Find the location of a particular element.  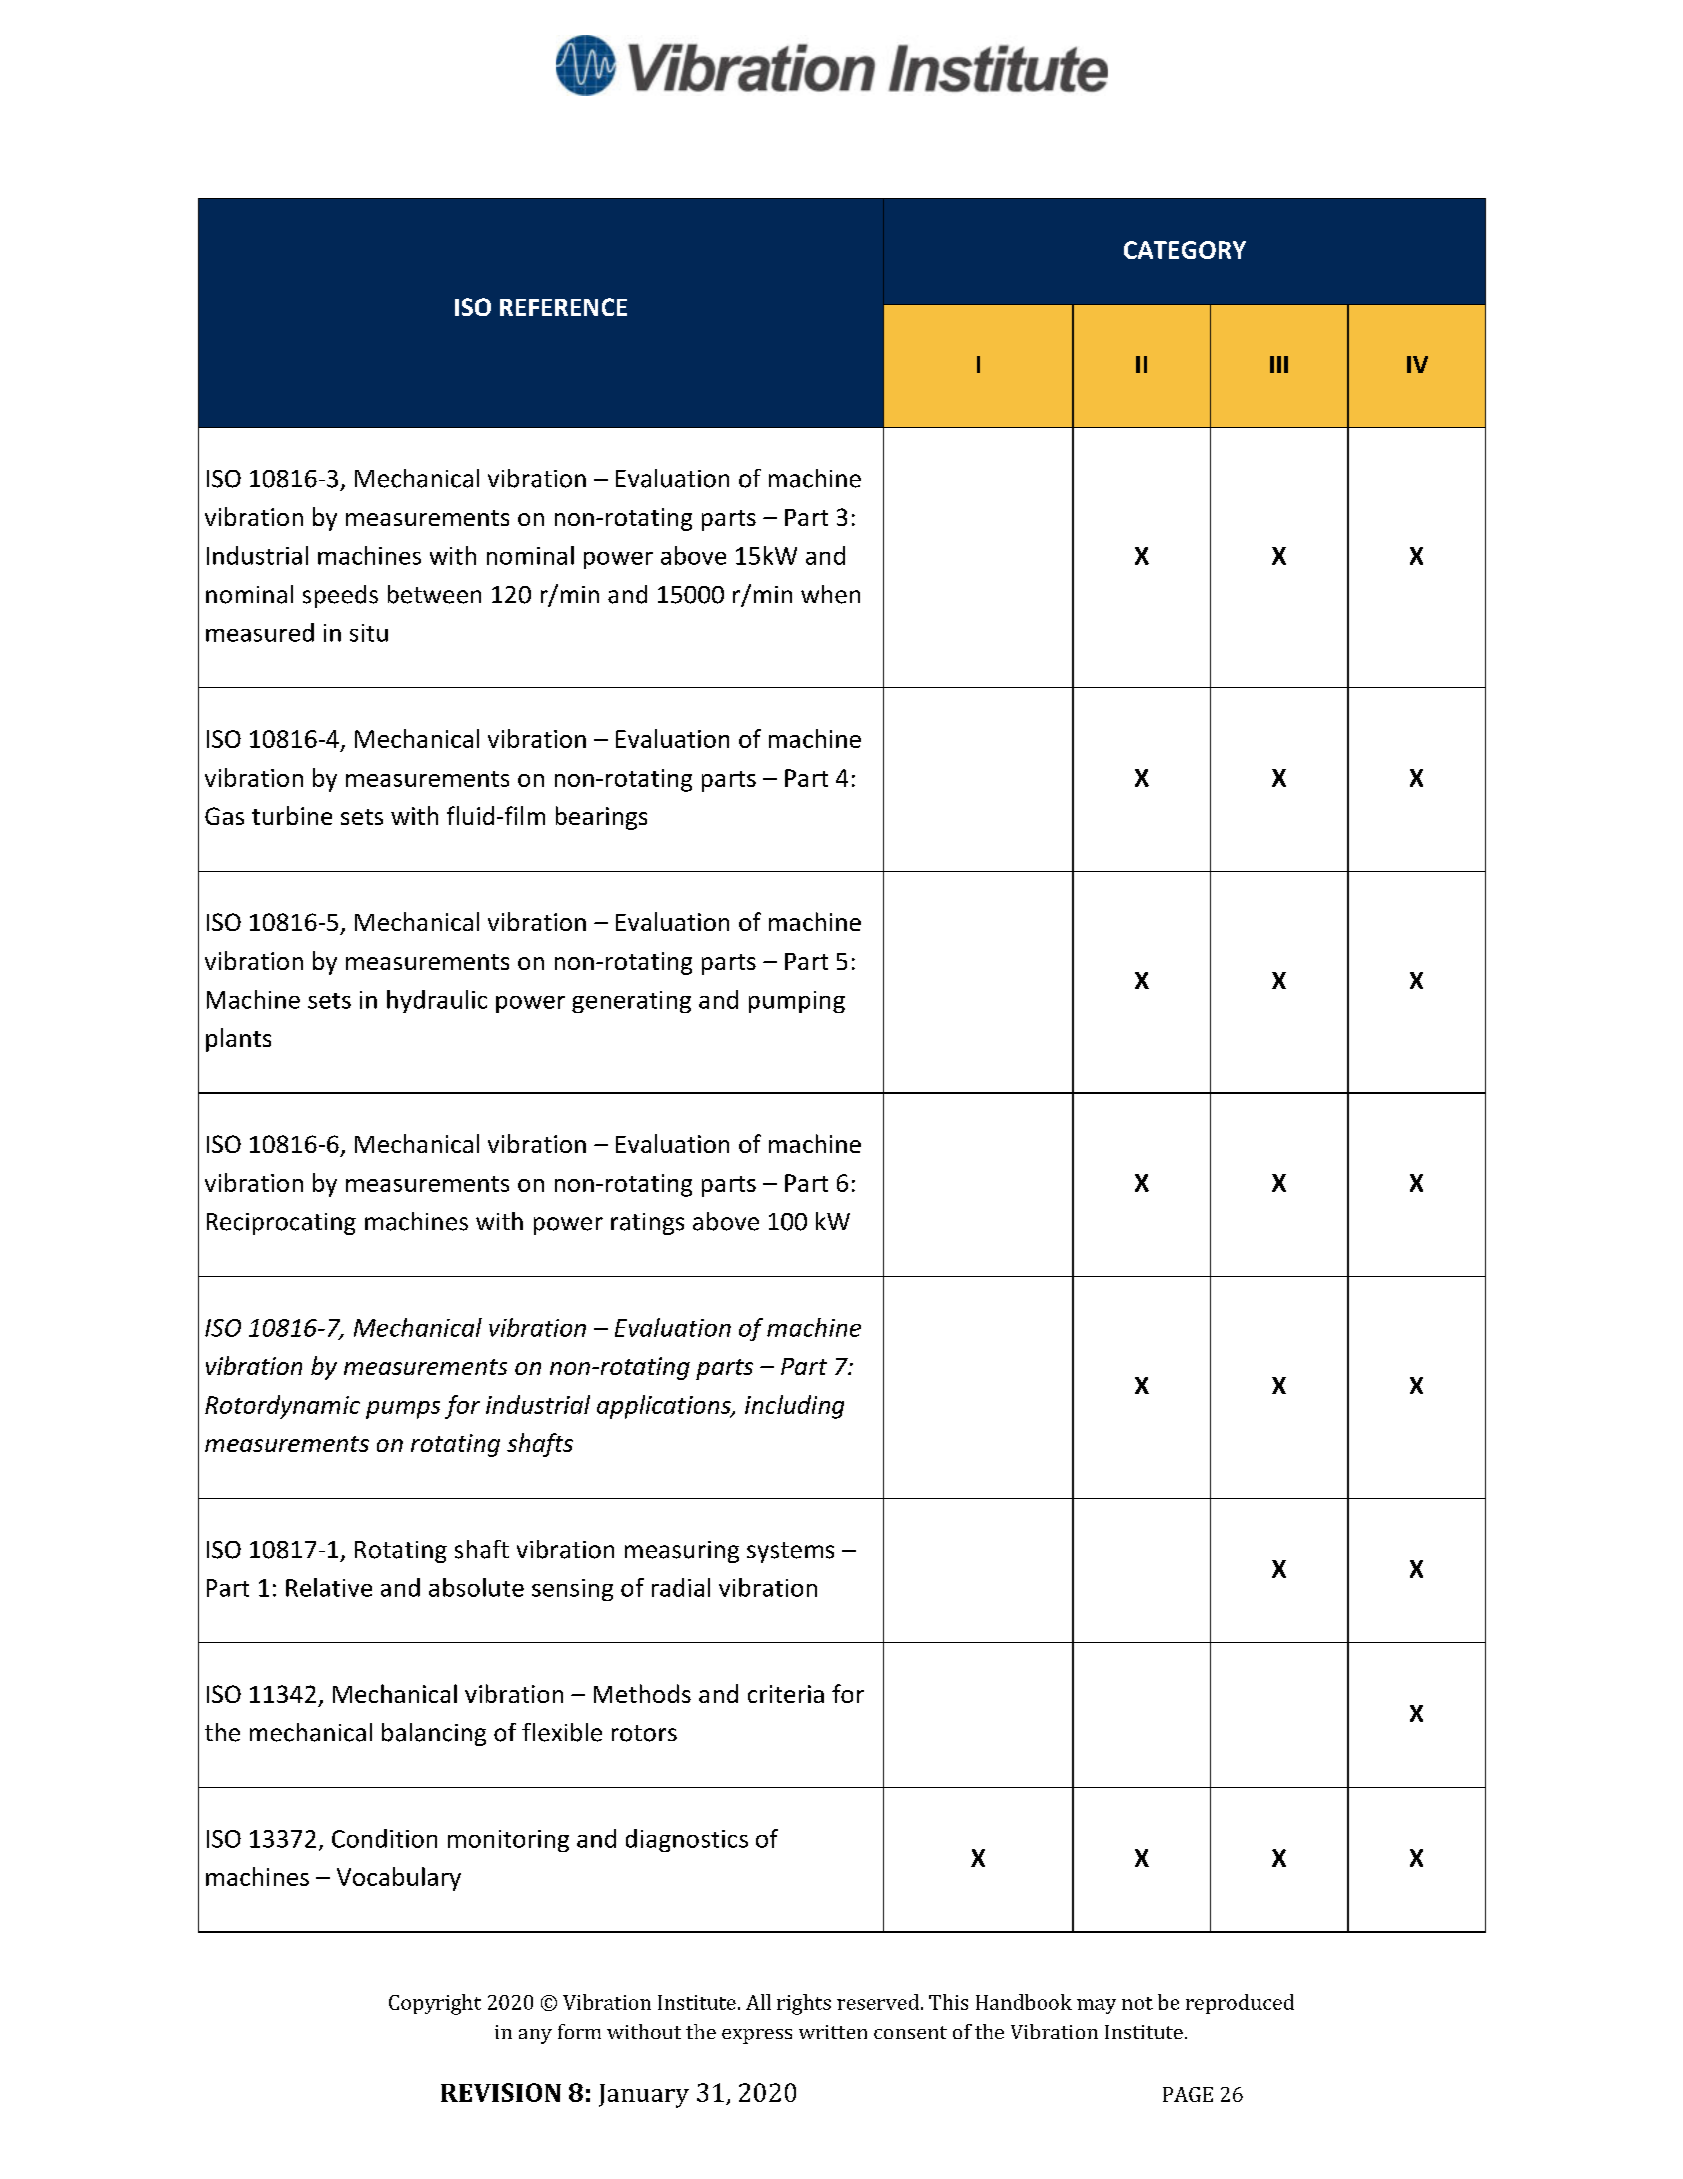

REFERENCE is located at coordinates (563, 307).
